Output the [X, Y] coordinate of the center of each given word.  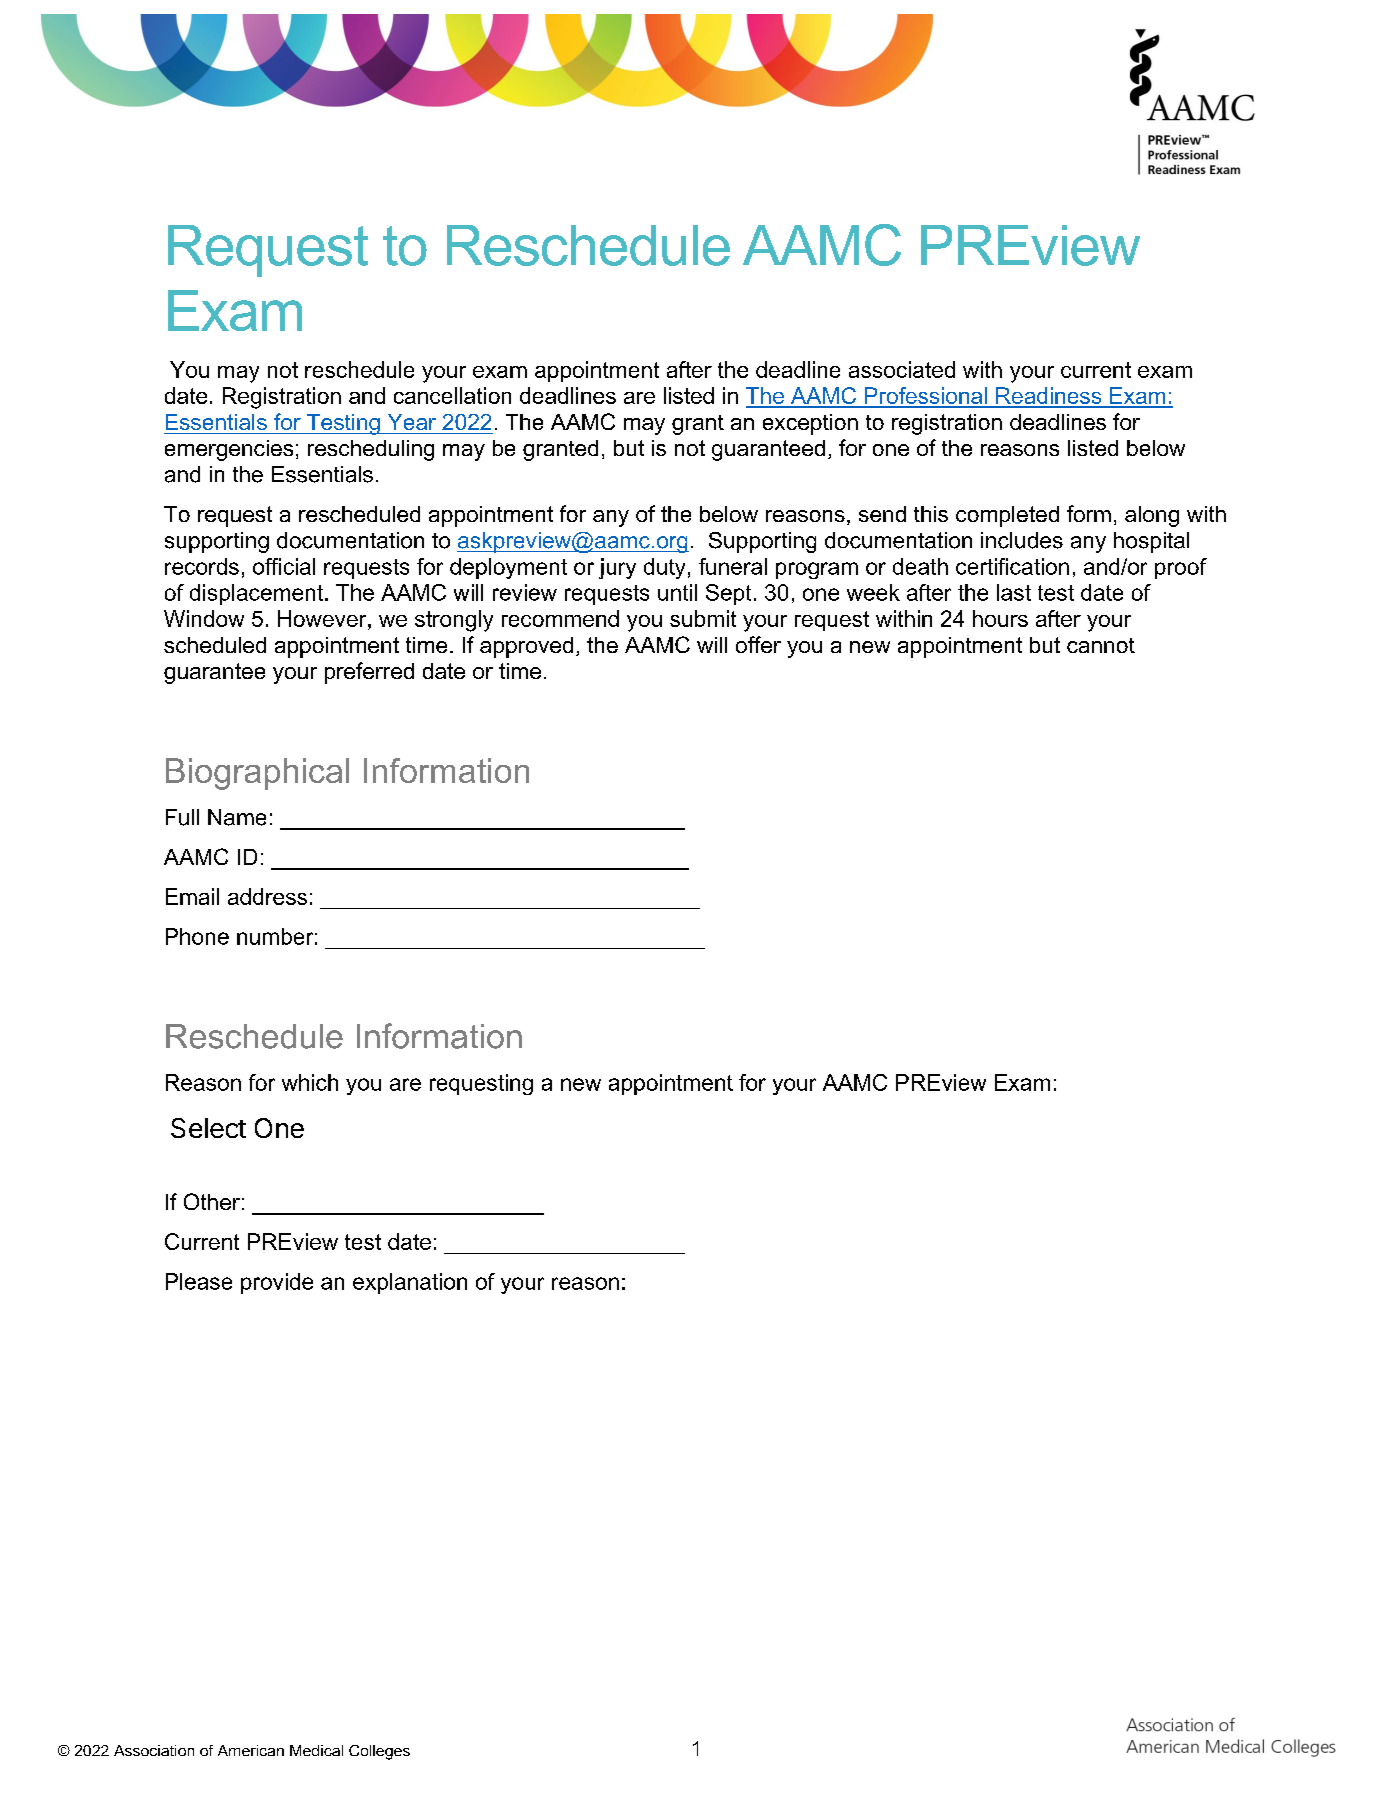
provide [277, 1283]
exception [810, 424]
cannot [1101, 645]
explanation [410, 1283]
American [251, 1750]
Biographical [257, 774]
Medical [316, 1750]
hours [1000, 618]
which [310, 1082]
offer [758, 644]
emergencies [229, 450]
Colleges [379, 1752]
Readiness [1049, 397]
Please [199, 1281]
